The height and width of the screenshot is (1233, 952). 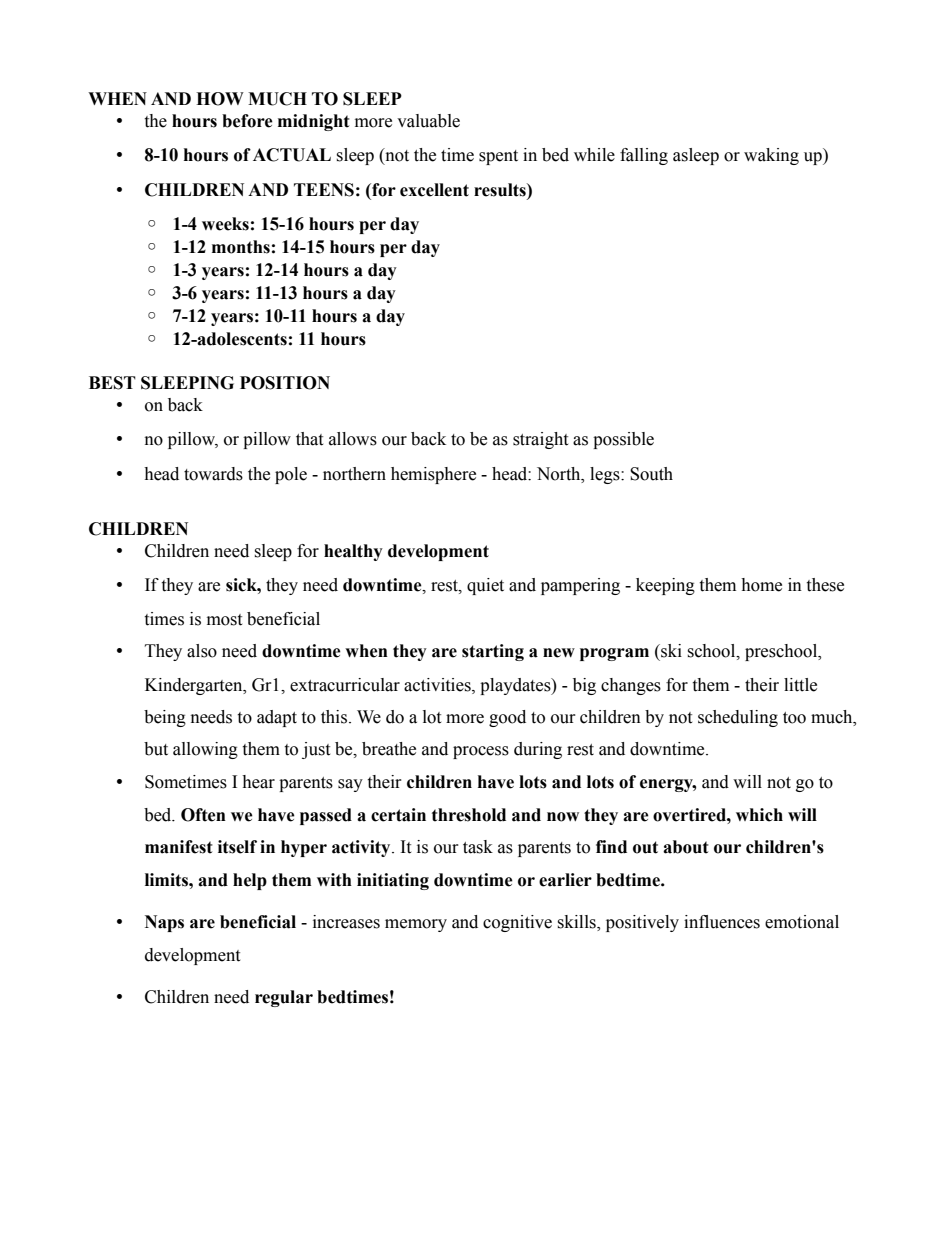 What do you see at coordinates (220, 99) in the screenshot?
I see `HOW` at bounding box center [220, 99].
